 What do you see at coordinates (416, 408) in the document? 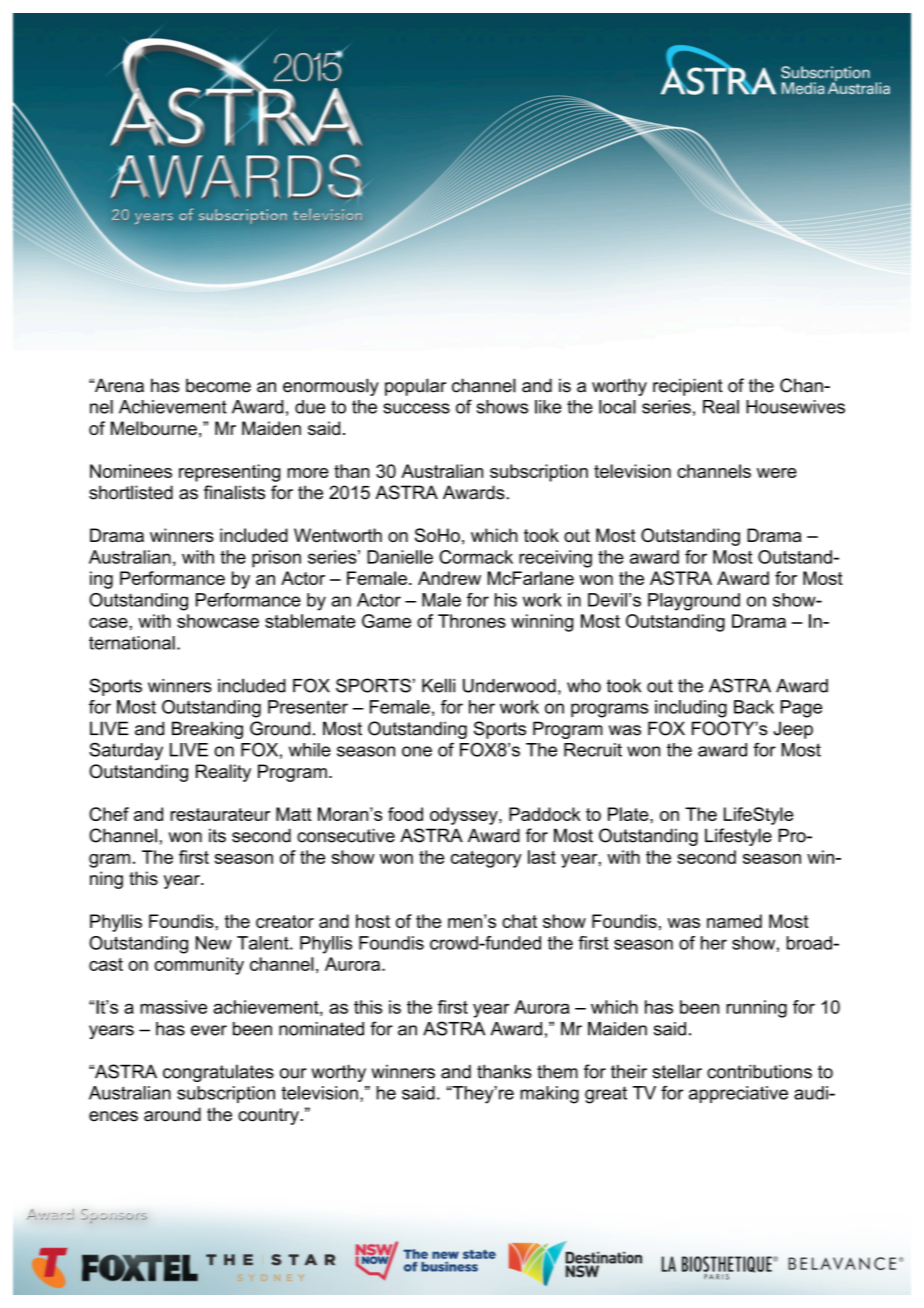
I see `success` at bounding box center [416, 408].
